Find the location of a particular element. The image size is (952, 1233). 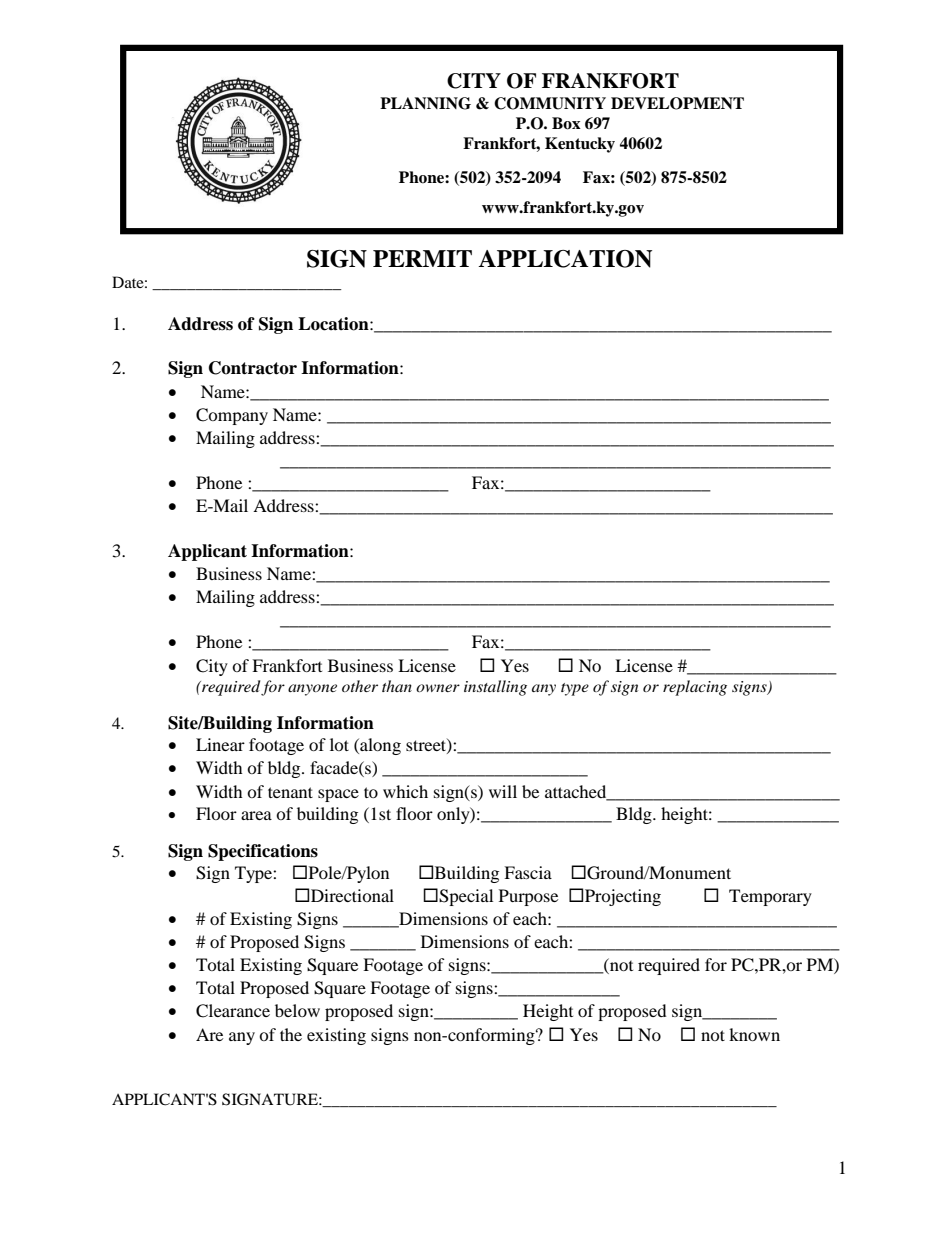

DEVELOPMENT is located at coordinates (677, 103).
